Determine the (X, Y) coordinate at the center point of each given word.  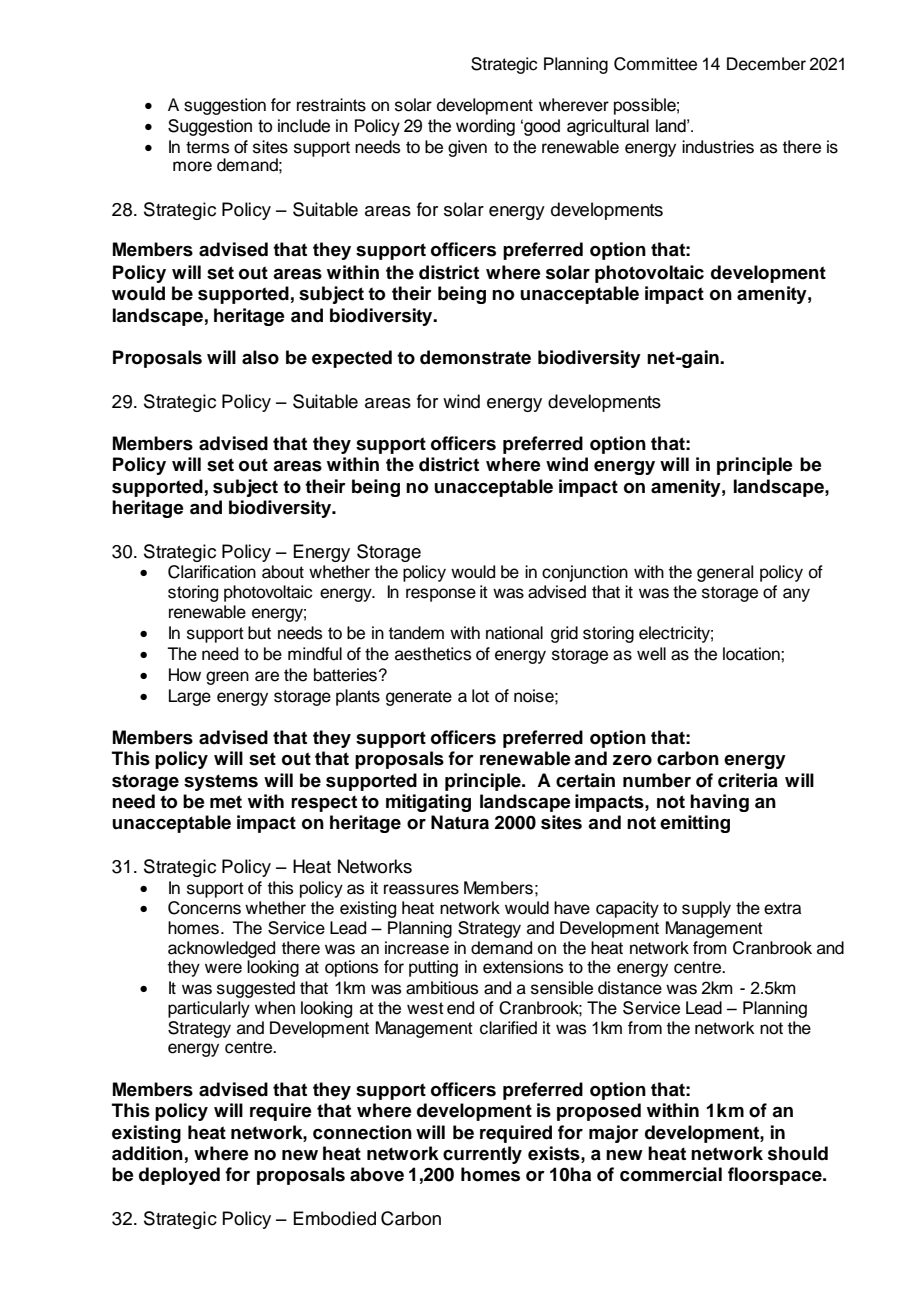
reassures (421, 889)
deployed (179, 1176)
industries (718, 147)
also (260, 357)
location (752, 654)
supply (706, 909)
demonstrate (475, 357)
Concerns (204, 908)
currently (482, 1155)
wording (485, 127)
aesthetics (433, 654)
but (259, 633)
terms (207, 147)
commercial (671, 1174)
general (725, 573)
